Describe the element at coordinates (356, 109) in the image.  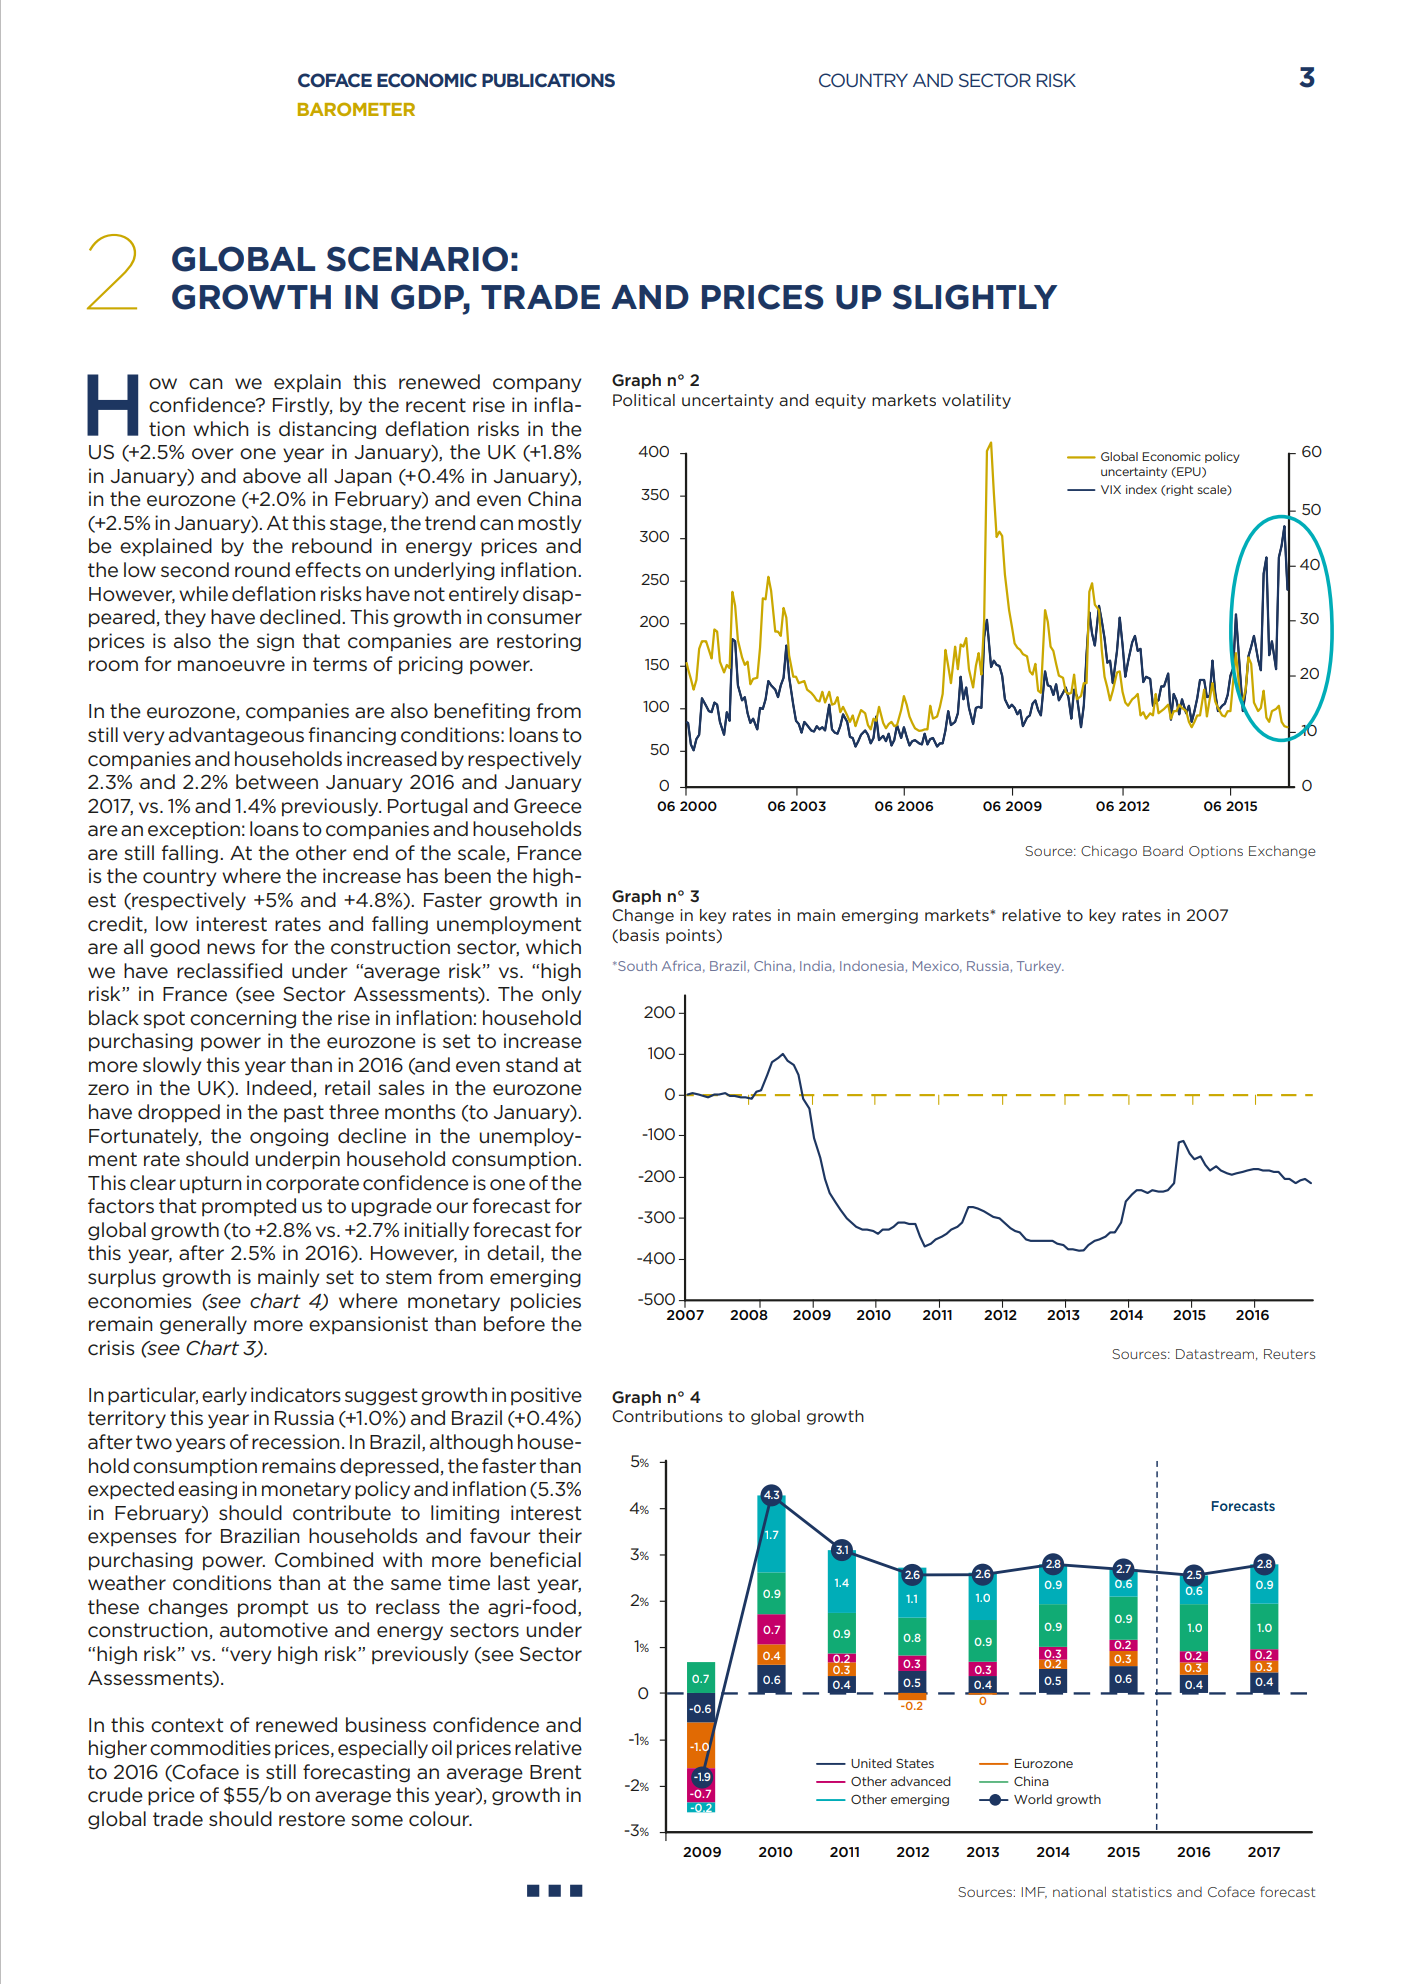
I see `BAROMETER` at that location.
